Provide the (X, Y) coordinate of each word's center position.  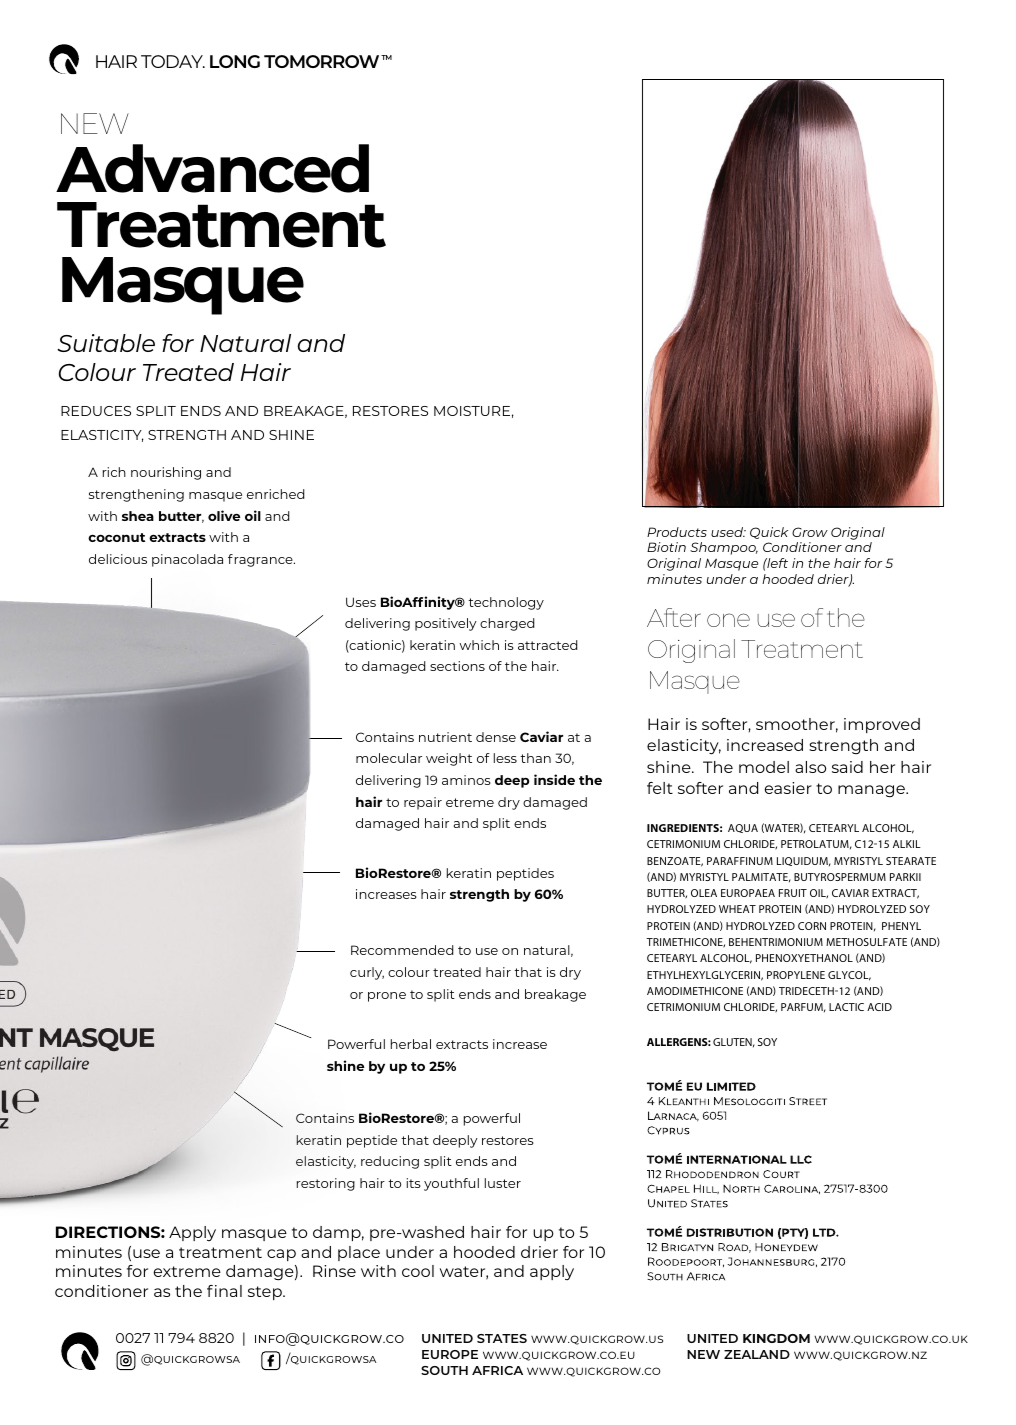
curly (367, 973)
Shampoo (724, 548)
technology (506, 603)
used (728, 532)
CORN (812, 926)
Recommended (402, 950)
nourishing (166, 473)
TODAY (173, 61)
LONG (235, 61)
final (224, 1291)
